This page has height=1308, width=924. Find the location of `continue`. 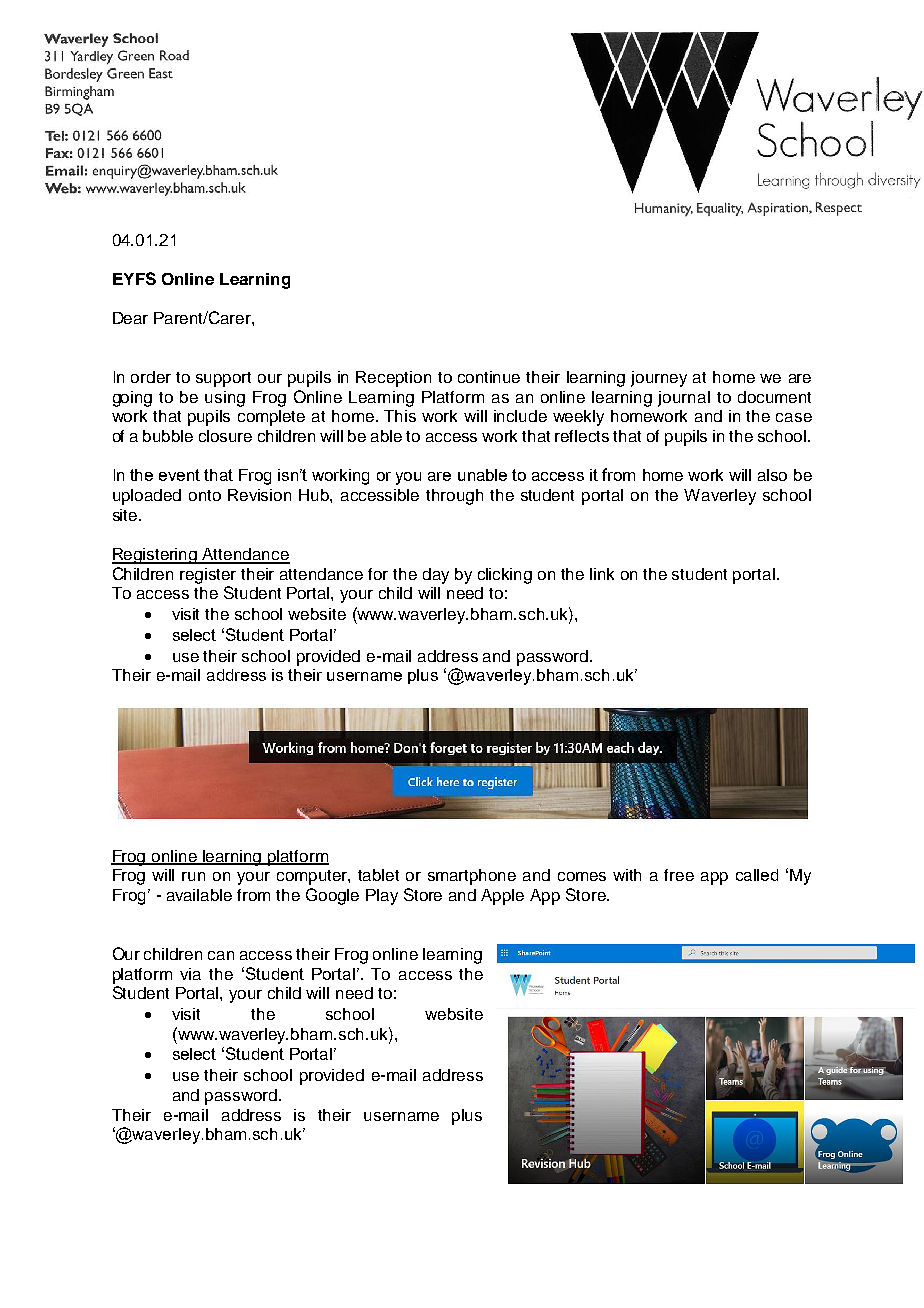

continue is located at coordinates (489, 377).
